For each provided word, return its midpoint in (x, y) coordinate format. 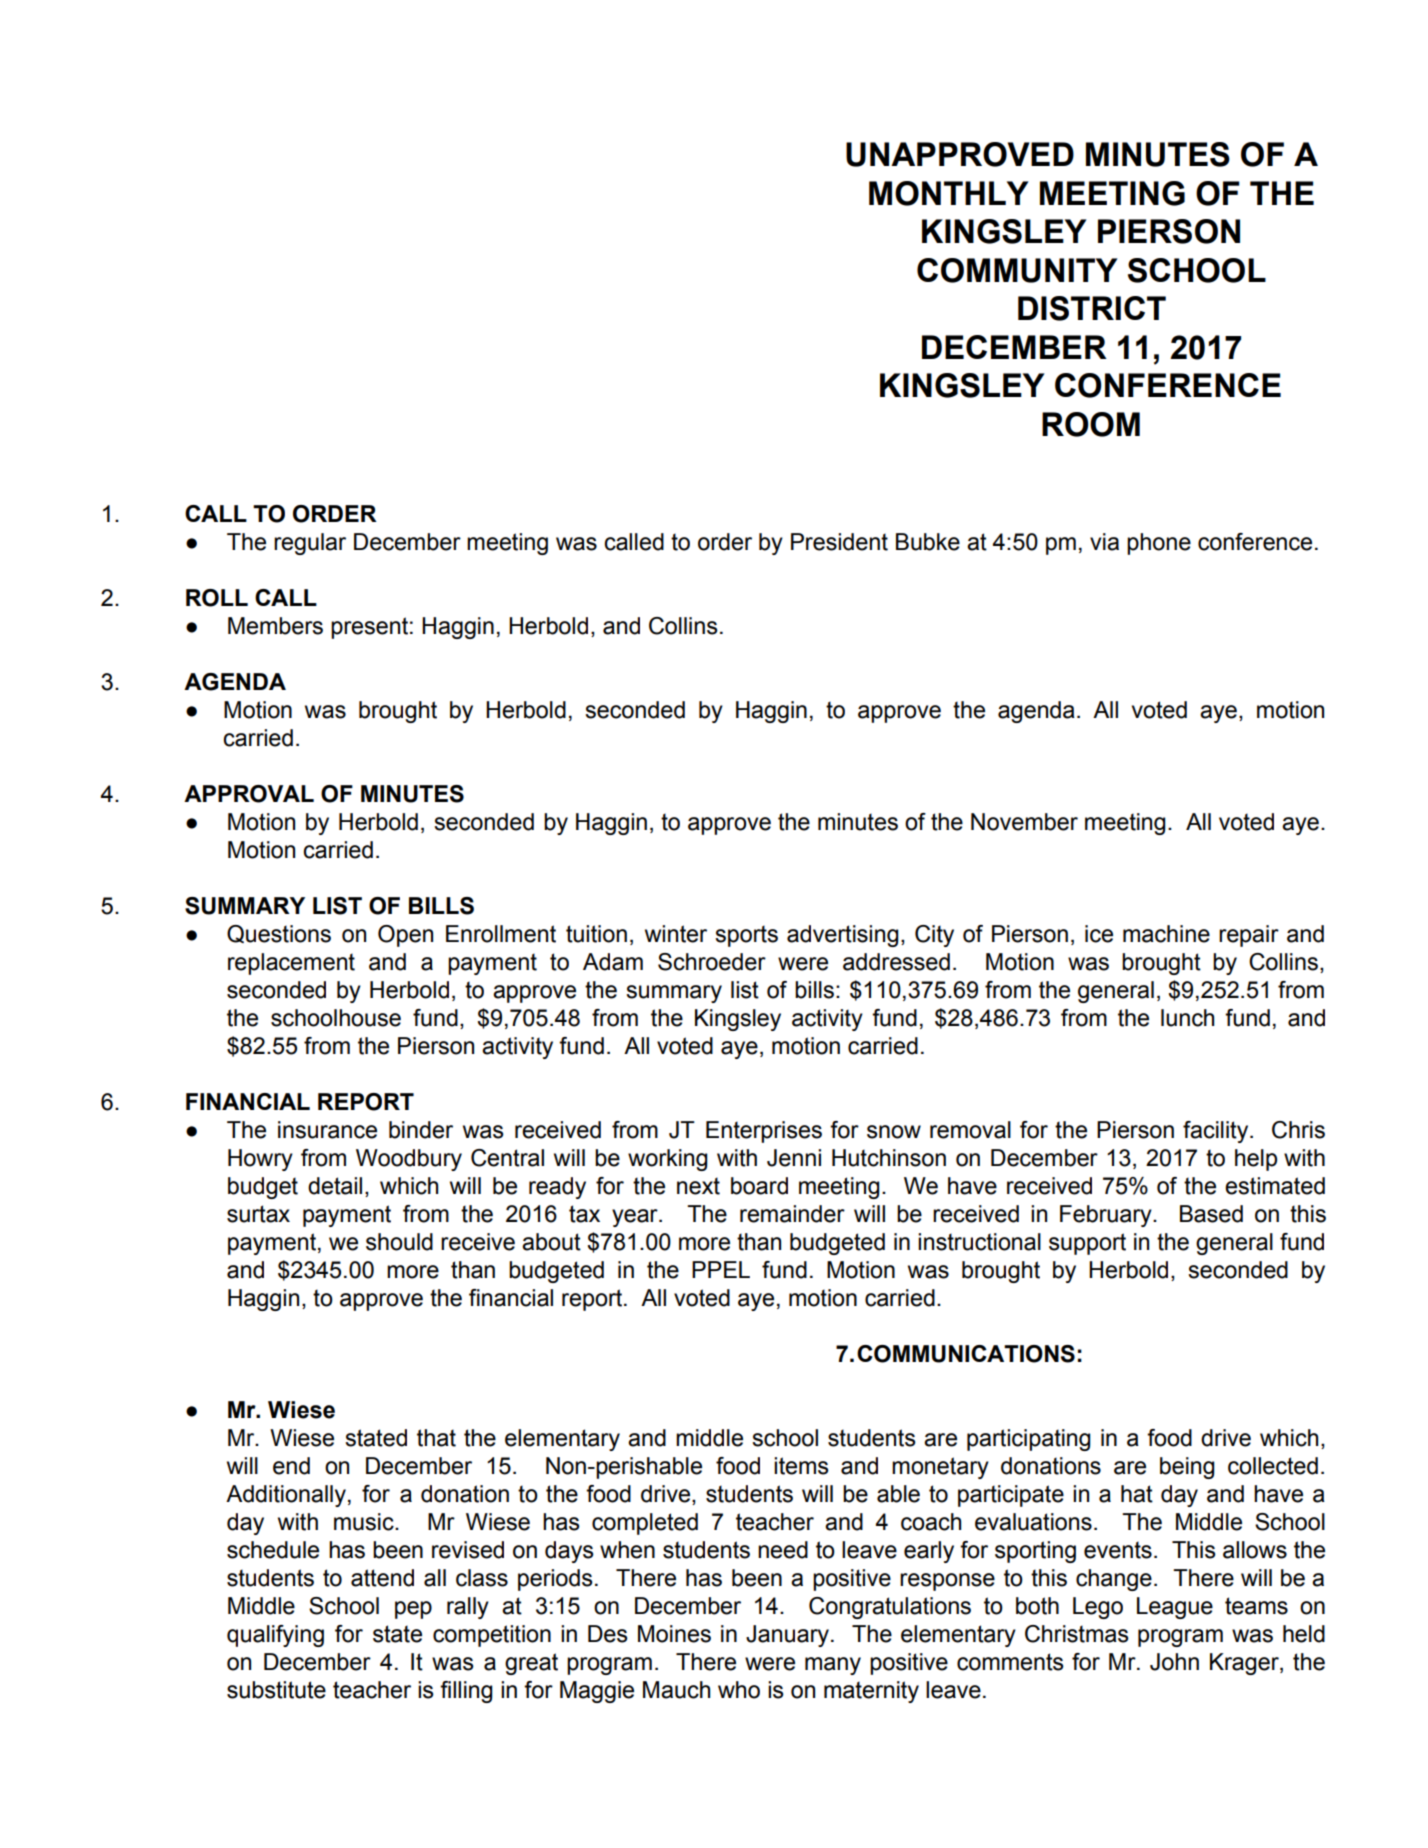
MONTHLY (949, 193)
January (787, 1636)
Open (405, 936)
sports (746, 936)
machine (1166, 934)
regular (310, 544)
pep (413, 1610)
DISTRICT (1092, 308)
